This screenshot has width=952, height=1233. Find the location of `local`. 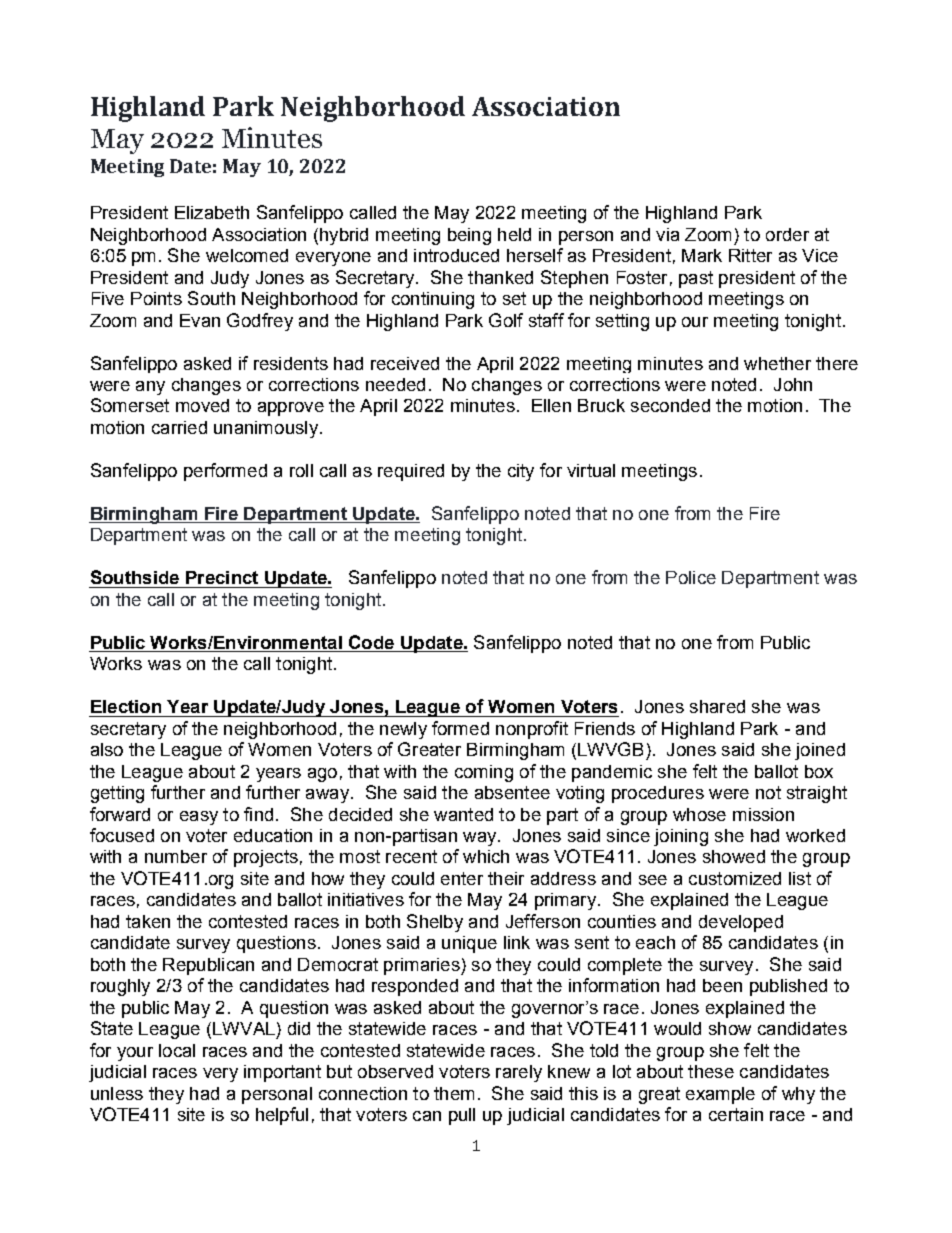

local is located at coordinates (177, 1050).
